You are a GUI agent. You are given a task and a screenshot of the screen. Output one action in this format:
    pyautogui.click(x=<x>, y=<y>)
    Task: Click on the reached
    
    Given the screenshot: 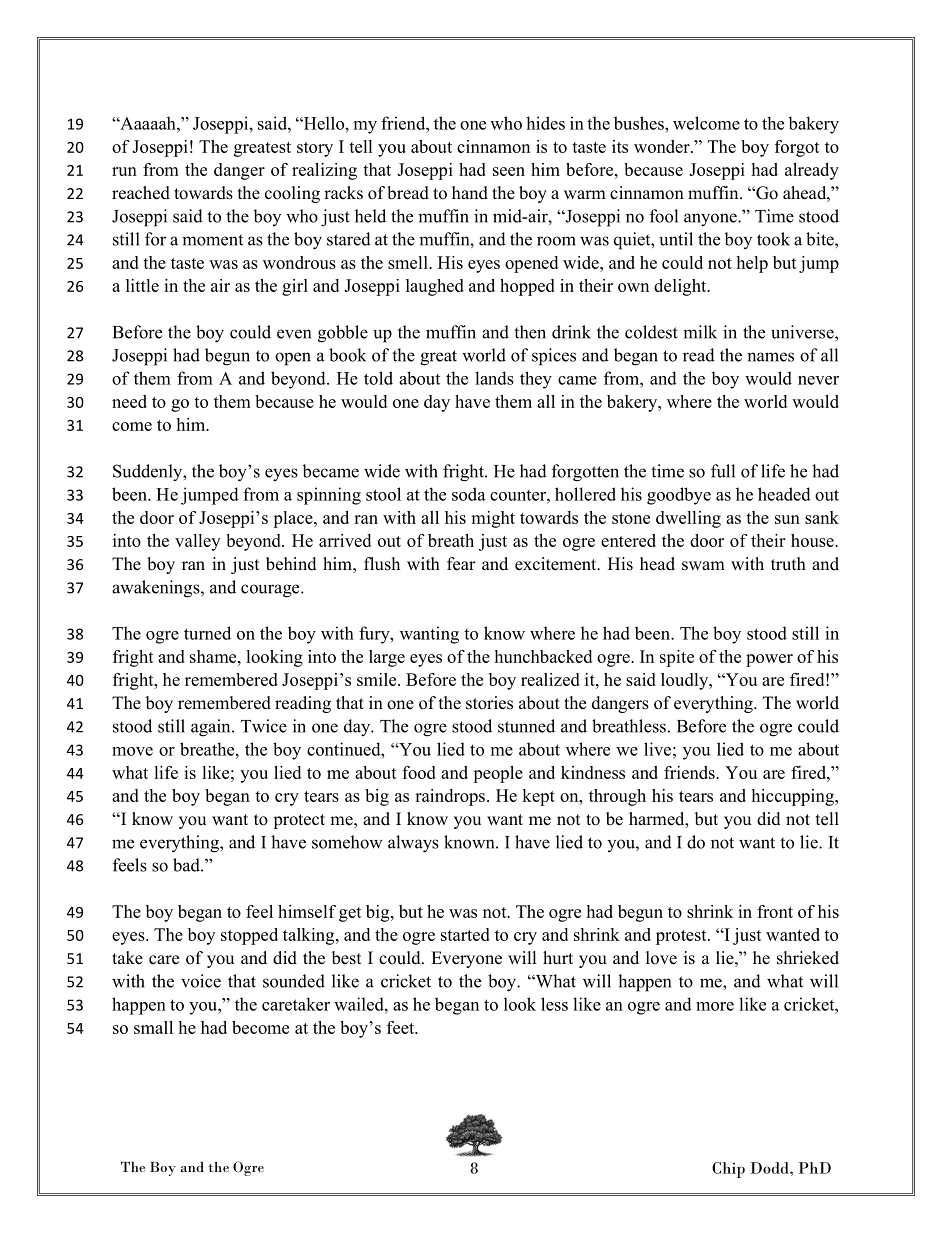 What is the action you would take?
    pyautogui.click(x=141, y=193)
